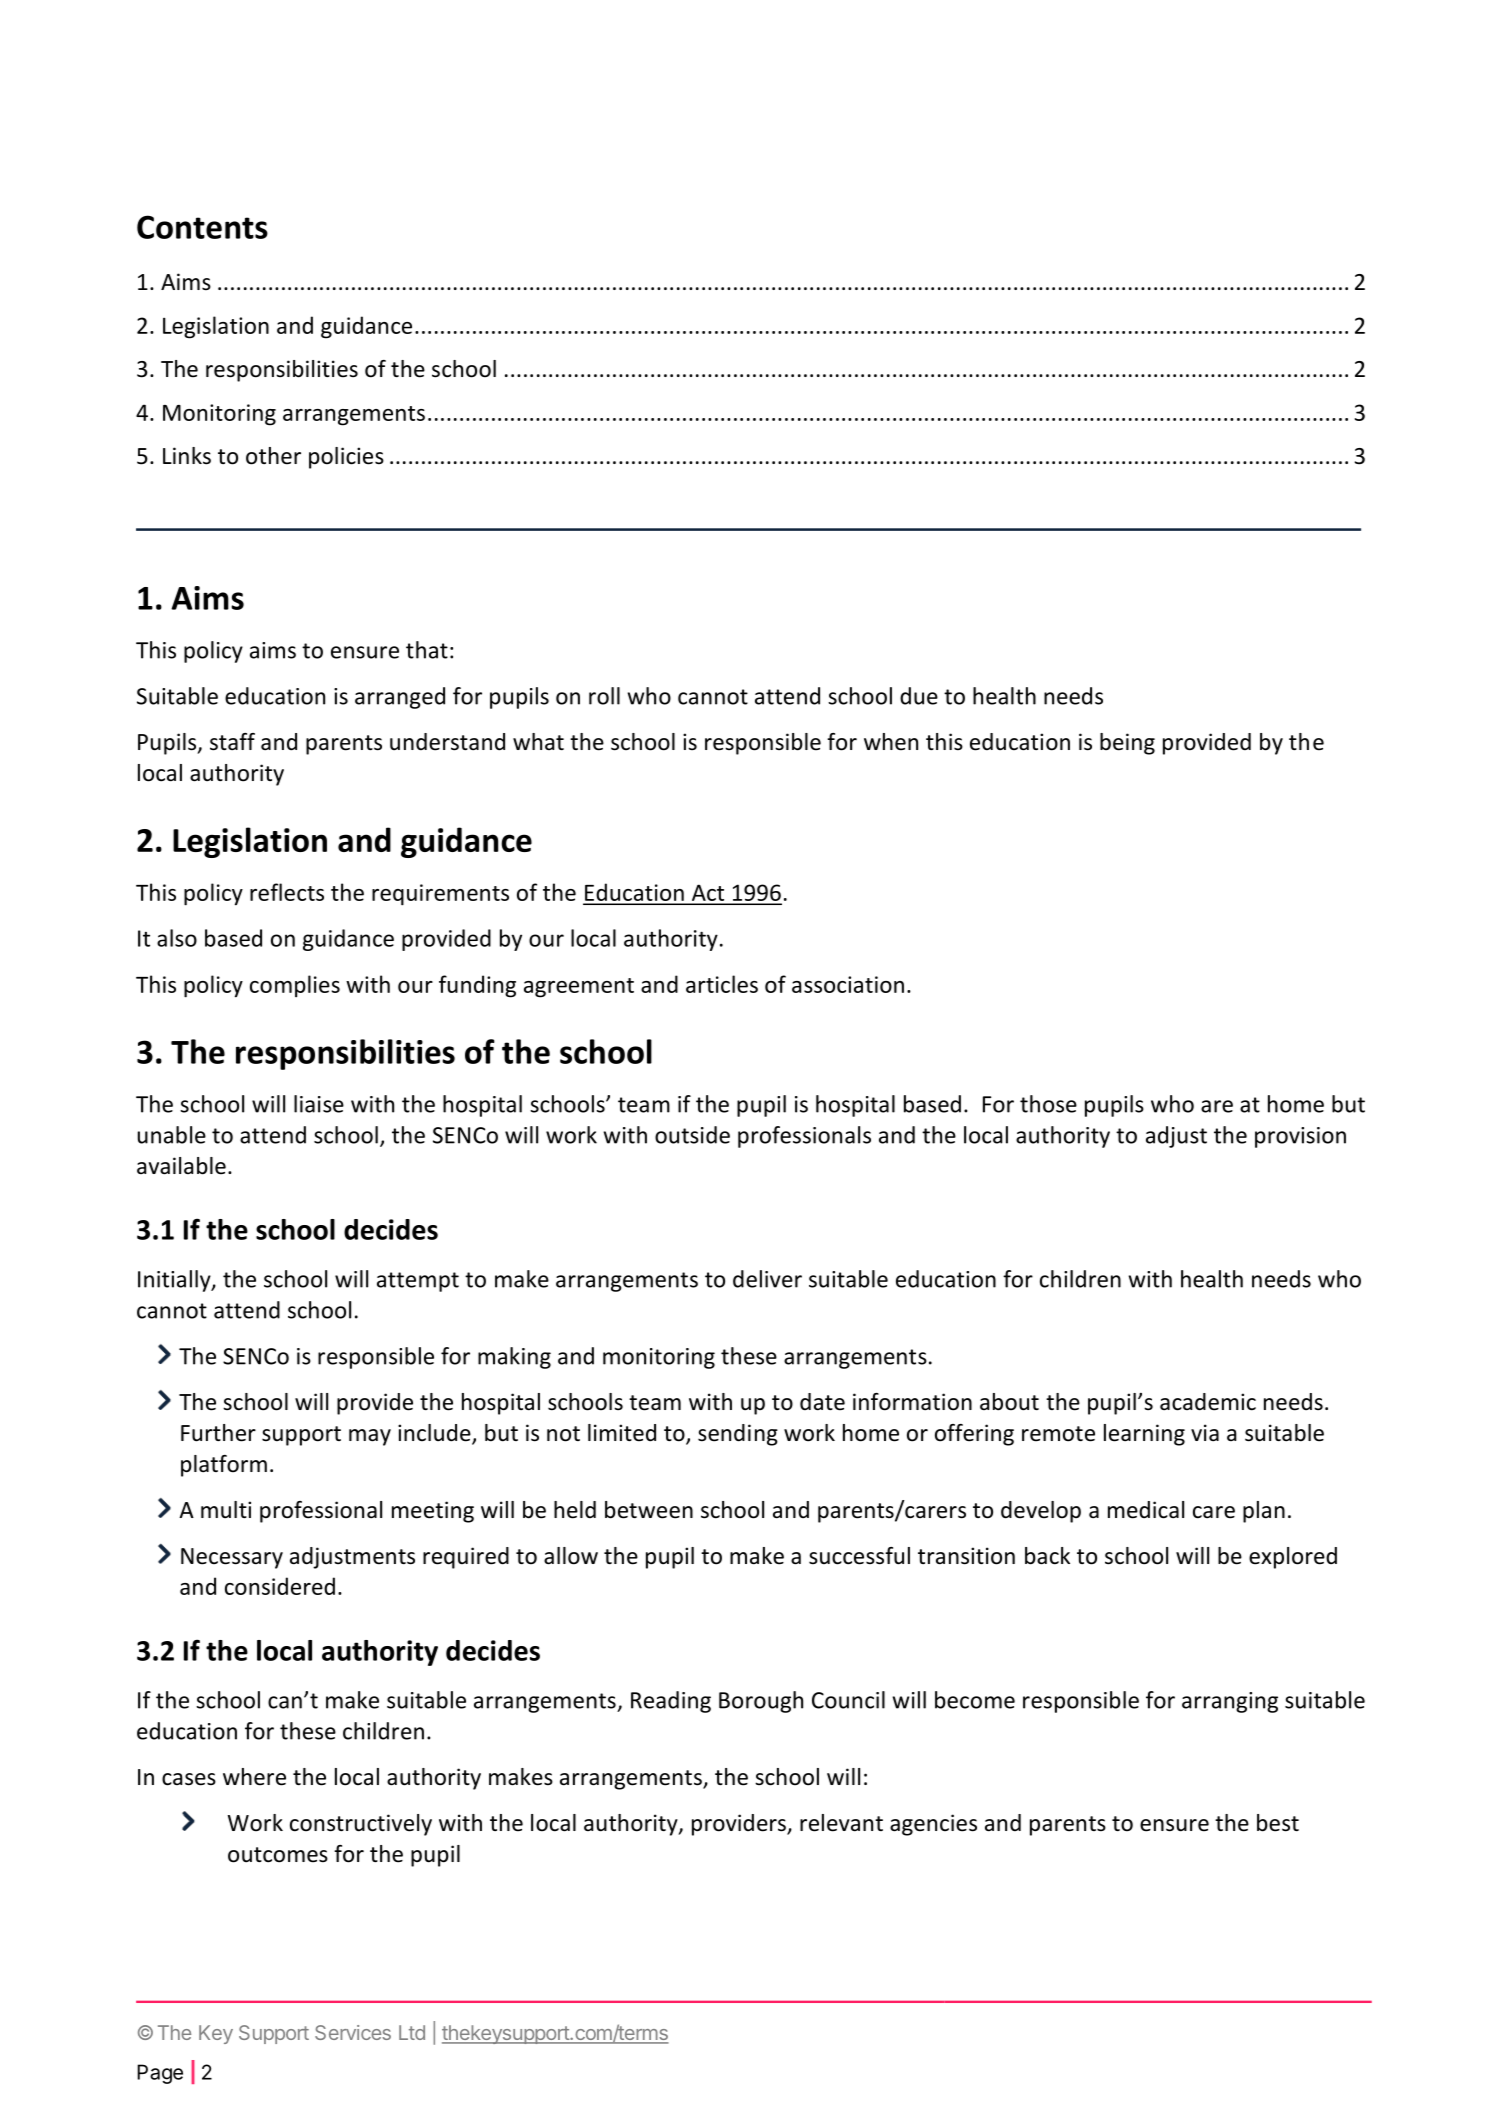 The height and width of the document is (2128, 1503). What do you see at coordinates (604, 696) in the document?
I see `roll` at bounding box center [604, 696].
